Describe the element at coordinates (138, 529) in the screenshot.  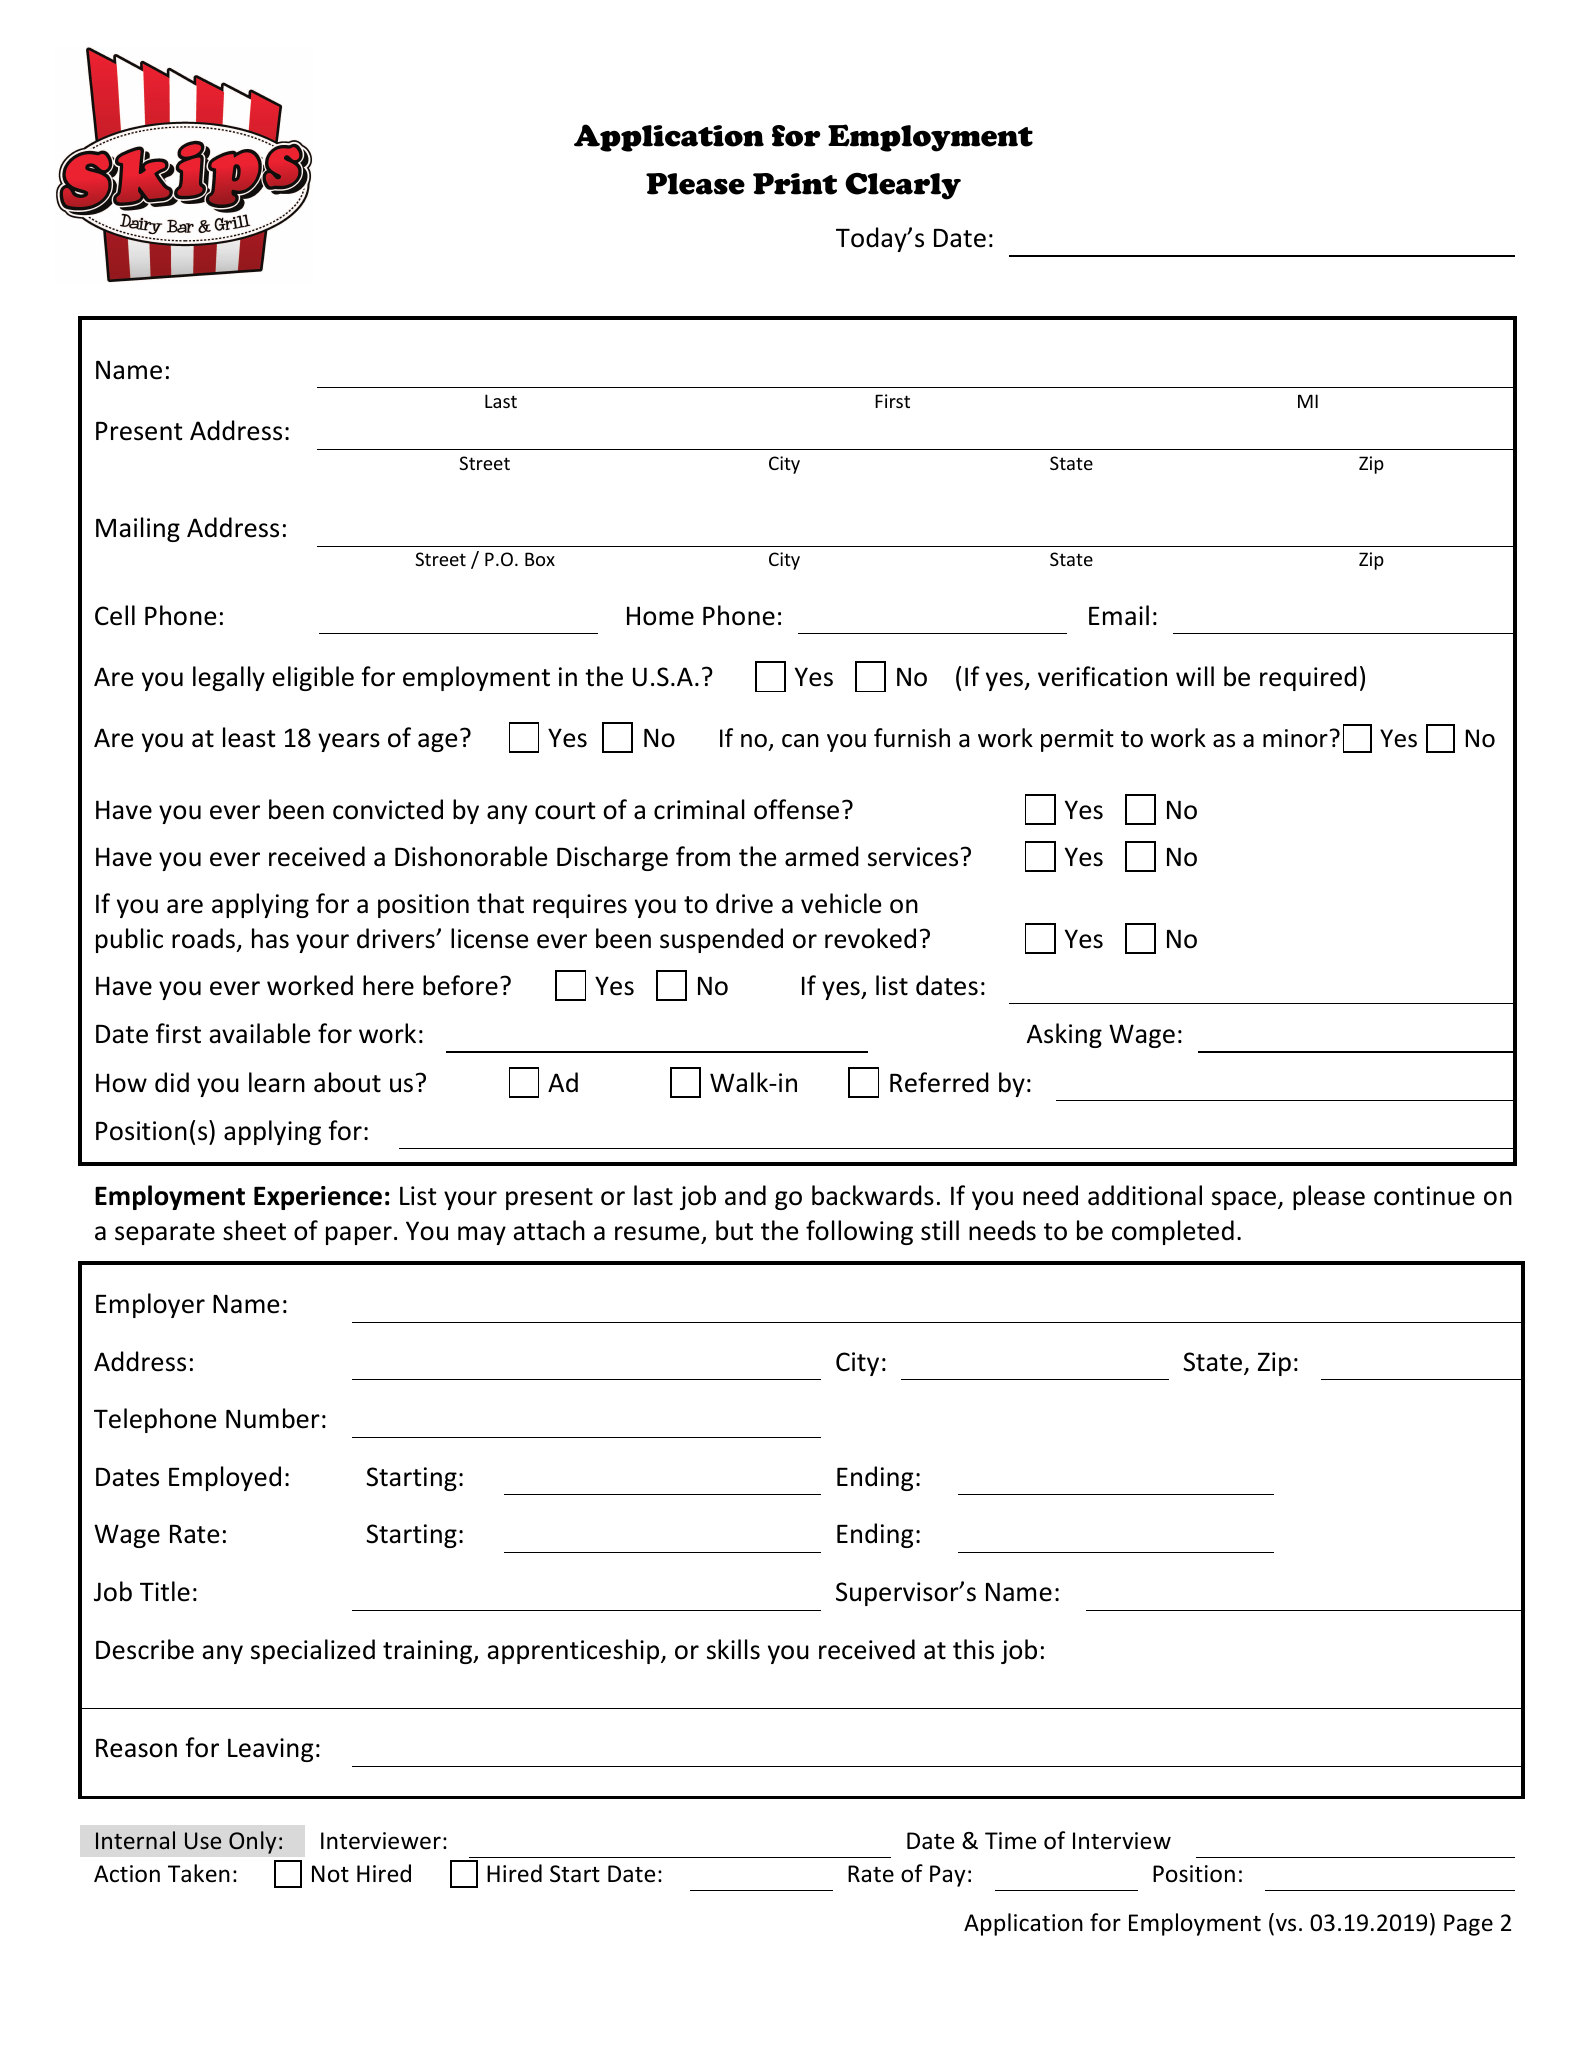
I see `Mailing` at that location.
